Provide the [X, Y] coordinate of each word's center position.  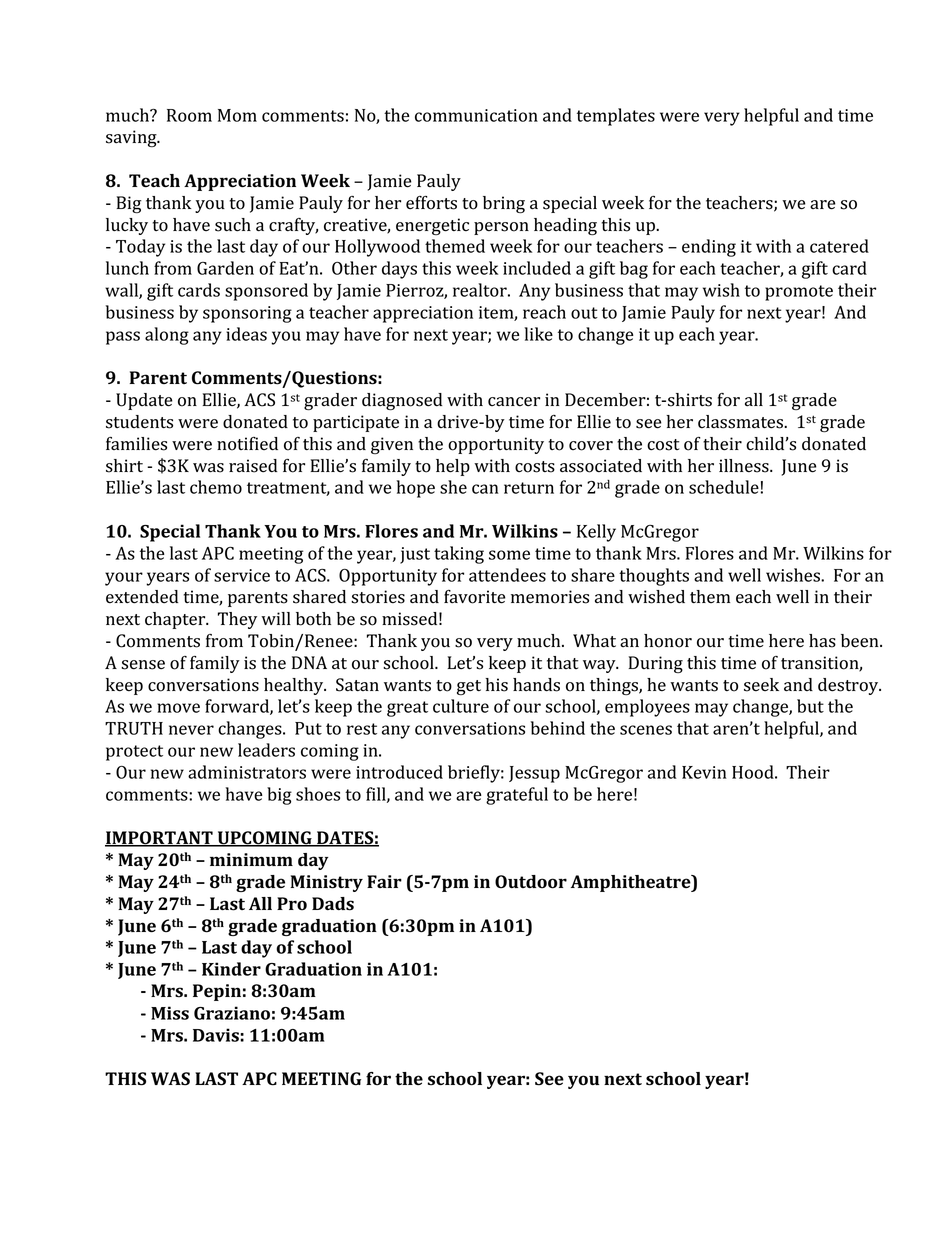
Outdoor [531, 882]
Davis [217, 1035]
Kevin [704, 772]
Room [189, 115]
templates [616, 117]
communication [476, 115]
